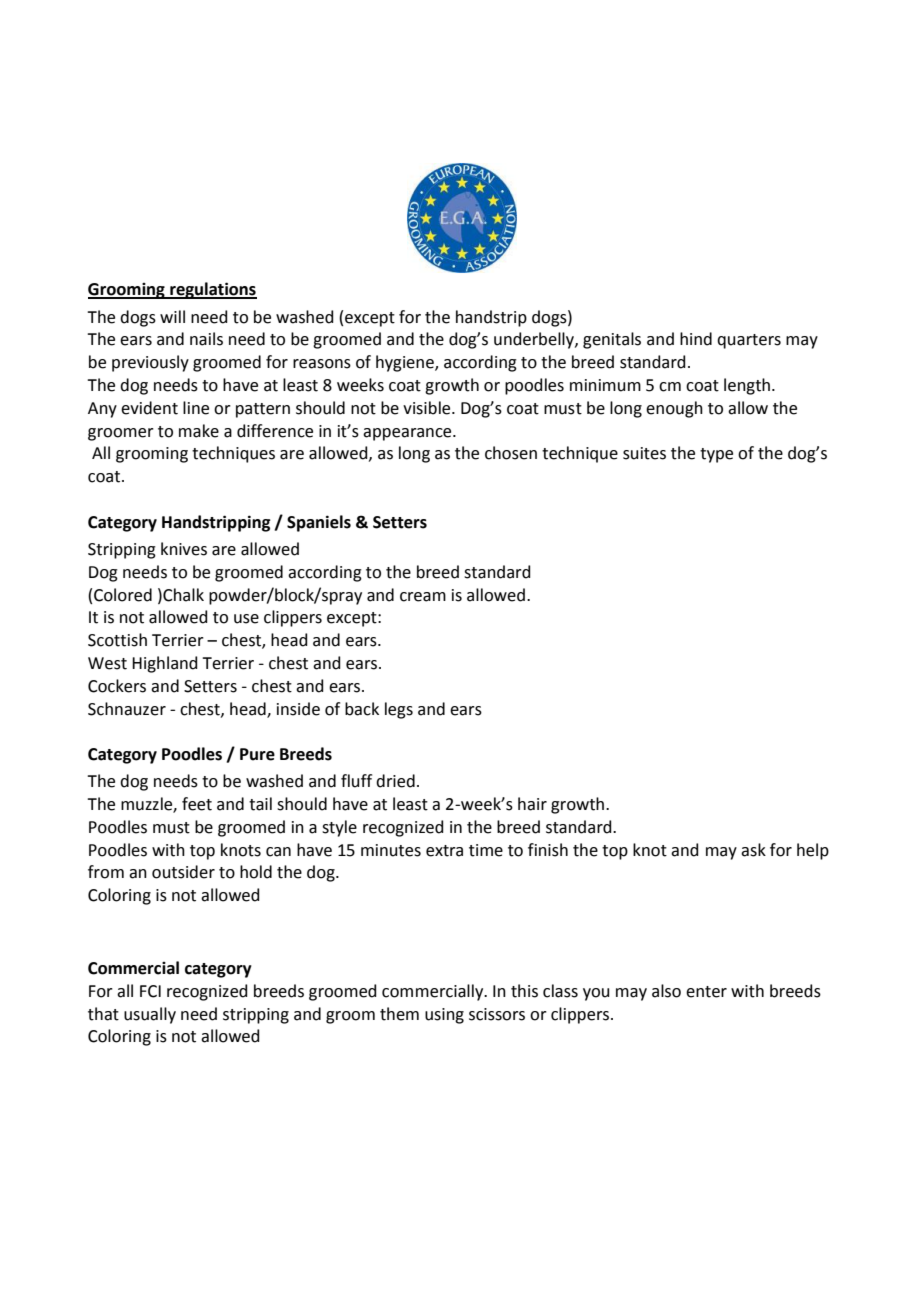 The image size is (924, 1308). What do you see at coordinates (399, 710) in the image?
I see `legs` at bounding box center [399, 710].
